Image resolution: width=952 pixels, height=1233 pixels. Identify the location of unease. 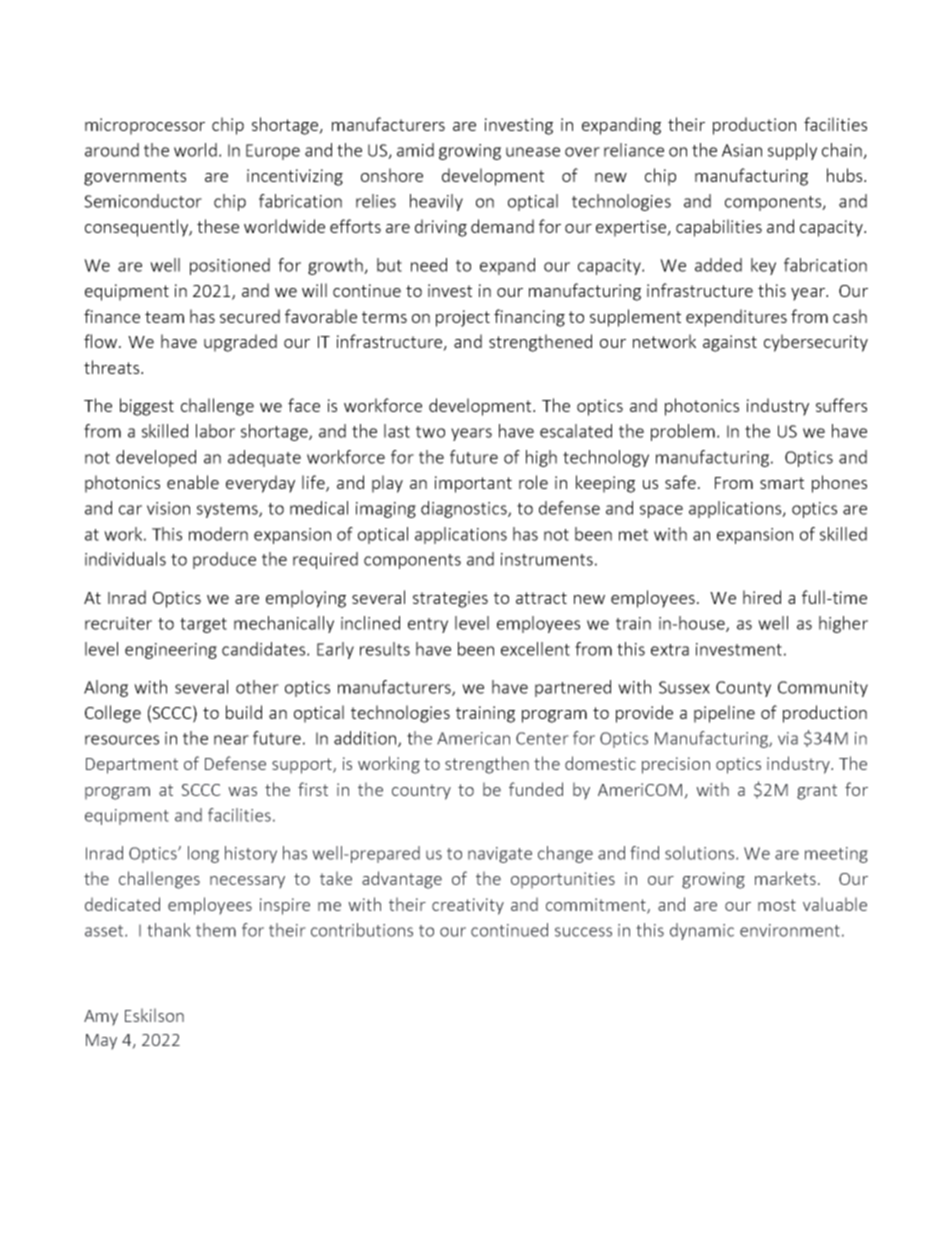
(533, 152).
